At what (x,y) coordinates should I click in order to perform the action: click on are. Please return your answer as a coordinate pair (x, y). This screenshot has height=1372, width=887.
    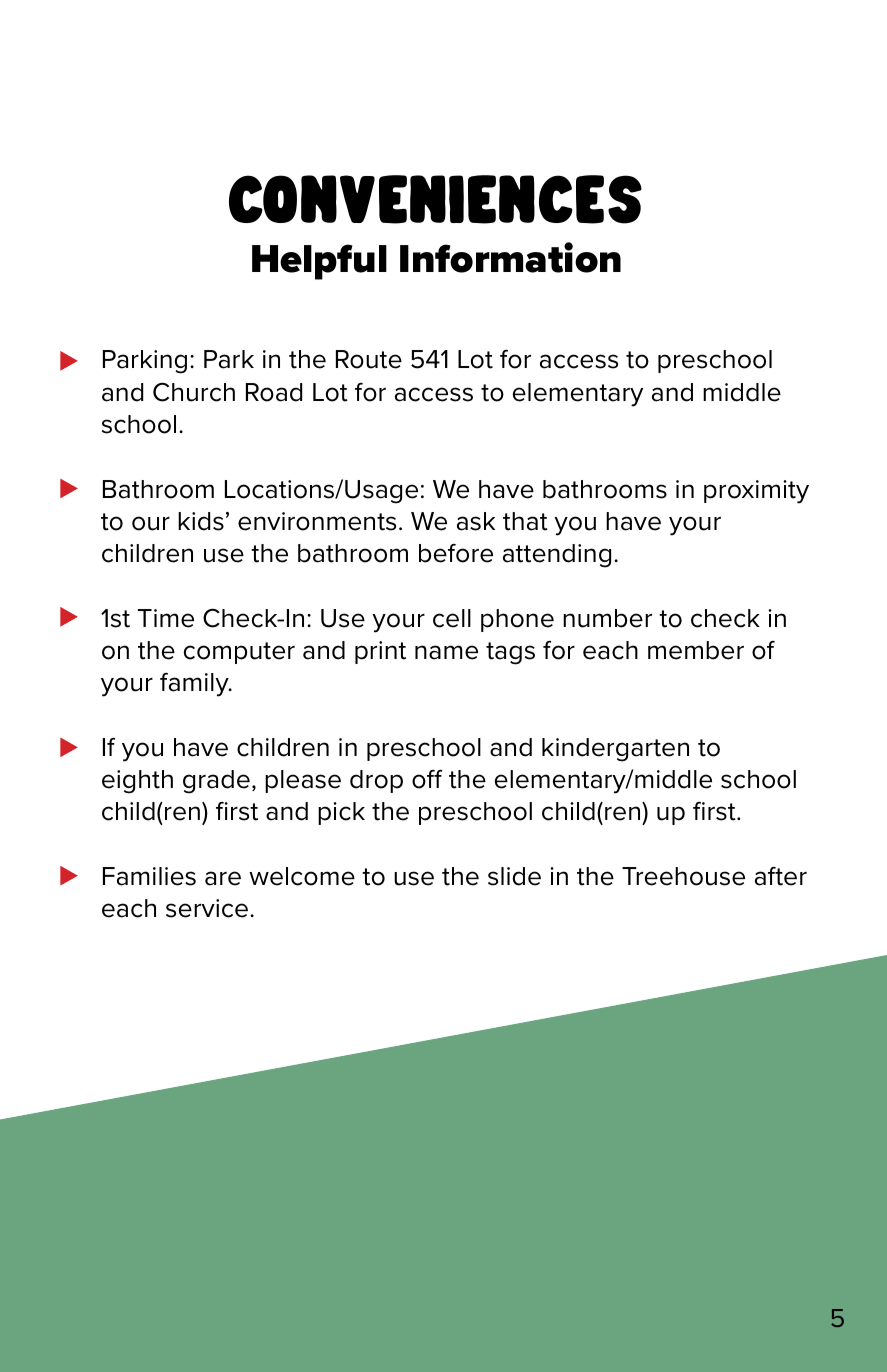
    Looking at the image, I should click on (223, 878).
